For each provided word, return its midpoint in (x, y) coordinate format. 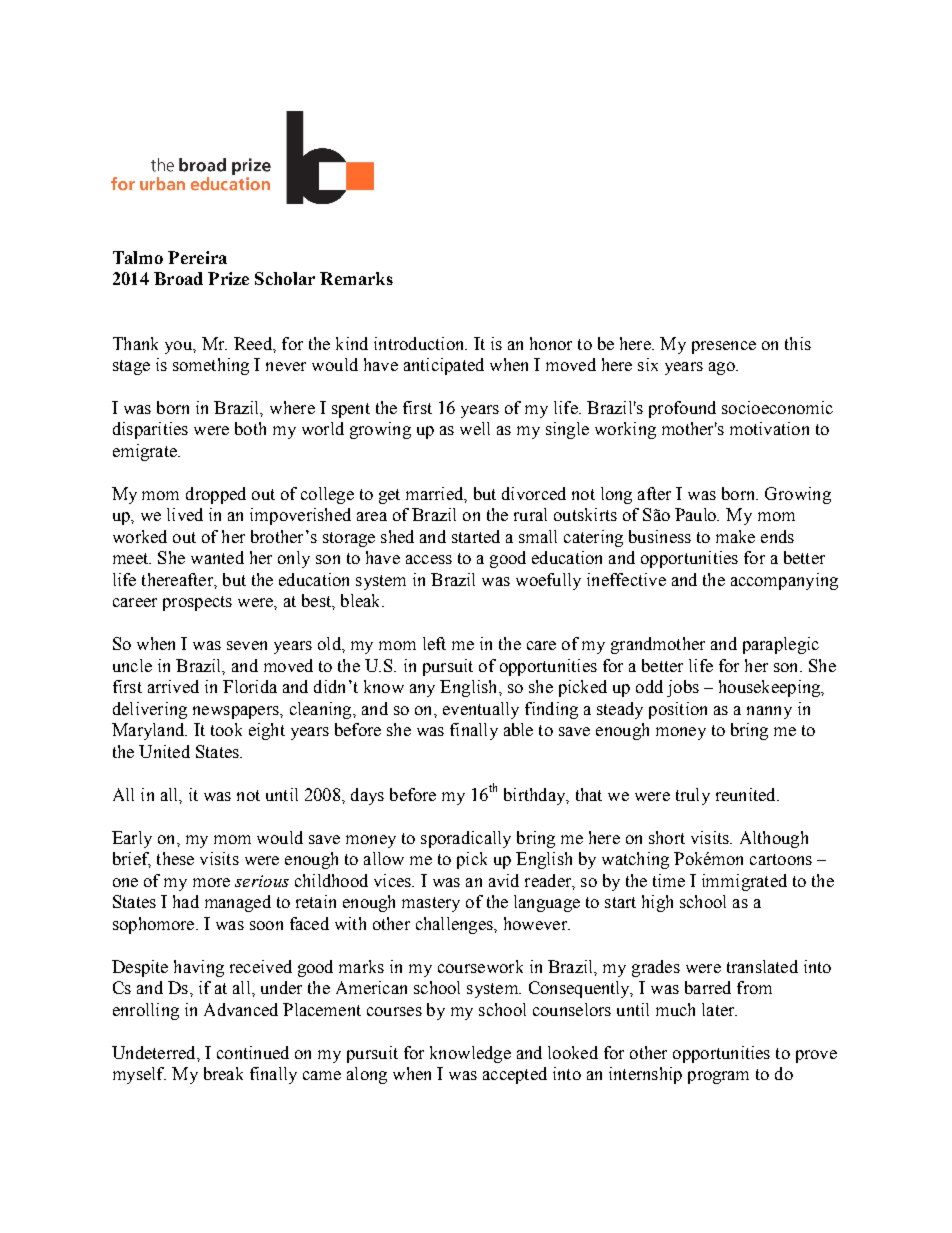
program (718, 1077)
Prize (228, 278)
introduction (420, 343)
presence (724, 347)
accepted (515, 1075)
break (223, 1073)
